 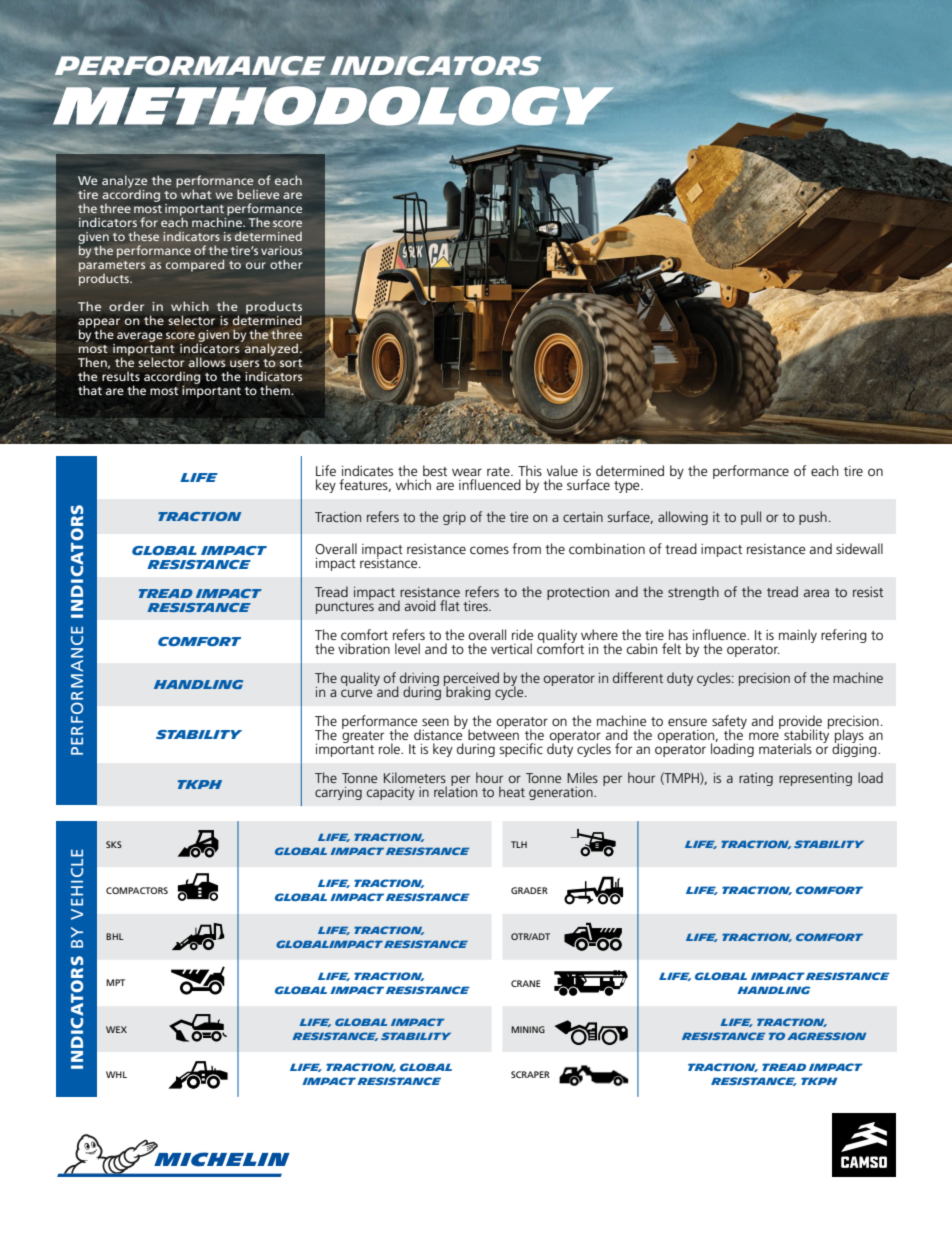 What do you see at coordinates (751, 518) in the screenshot?
I see `pull` at bounding box center [751, 518].
